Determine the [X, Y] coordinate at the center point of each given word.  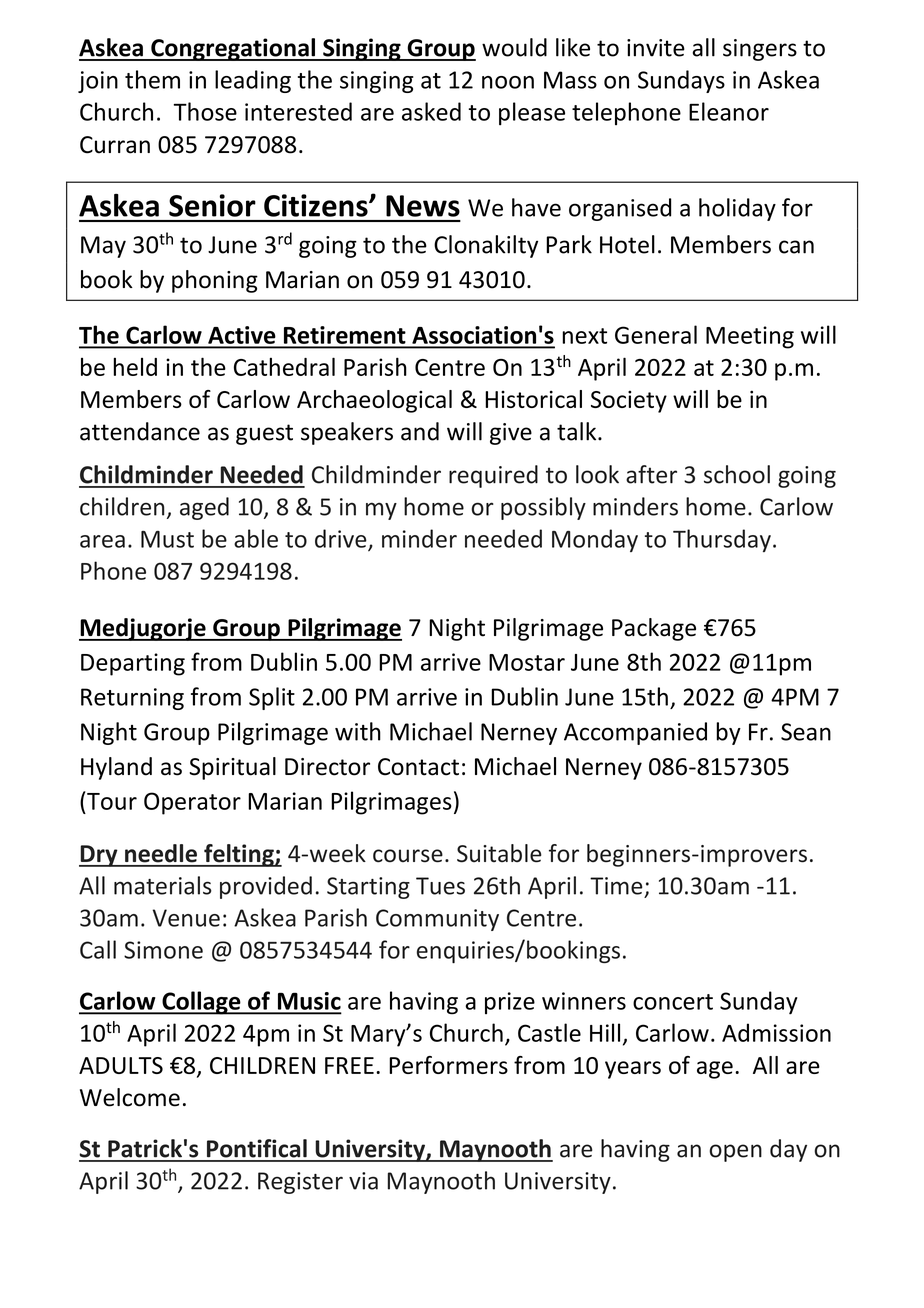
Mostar [527, 662]
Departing [133, 664]
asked [431, 111]
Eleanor [729, 111]
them [152, 79]
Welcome [130, 1097]
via [363, 1181]
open [735, 1153]
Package [654, 629]
